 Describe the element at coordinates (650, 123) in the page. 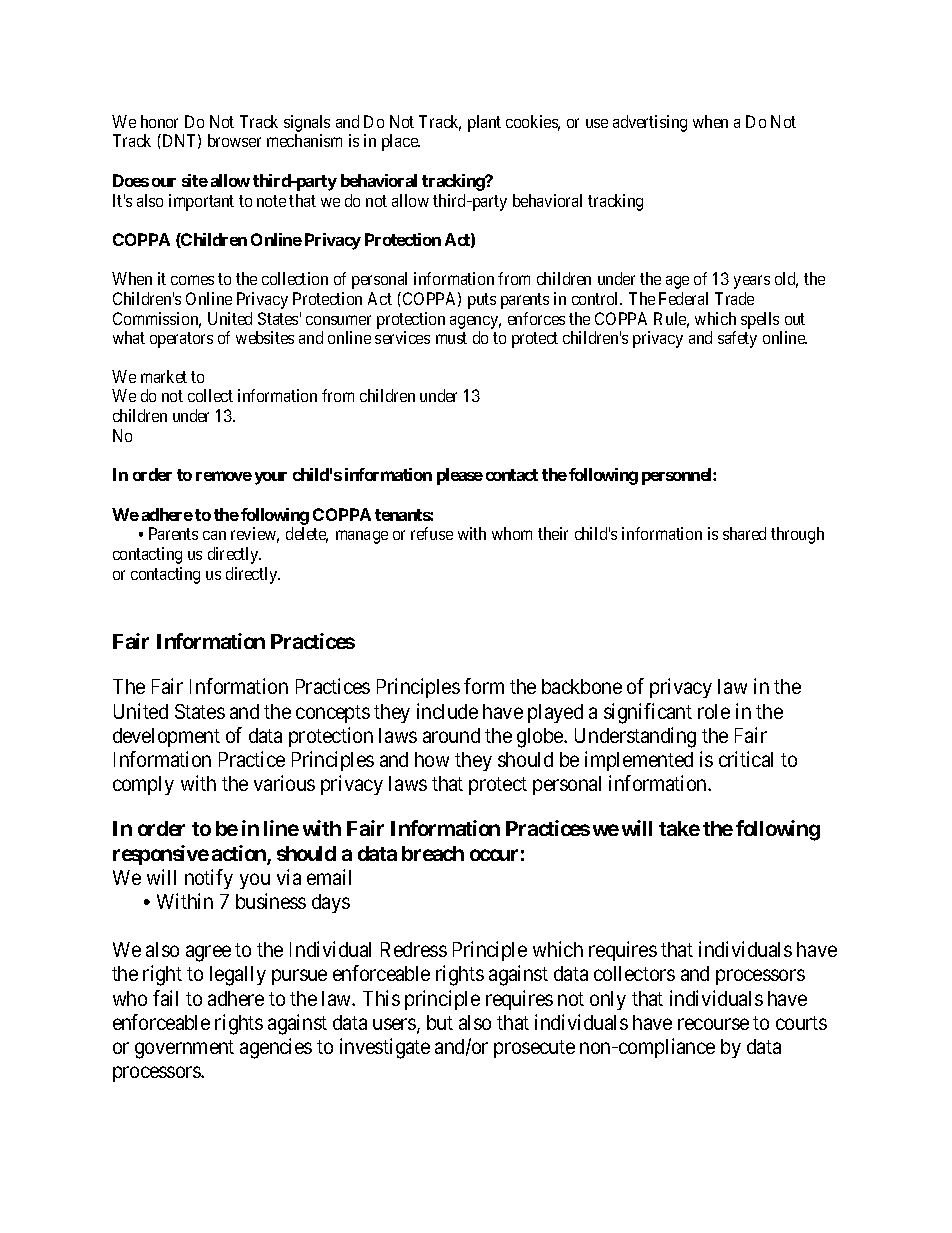

I see `advertising` at that location.
